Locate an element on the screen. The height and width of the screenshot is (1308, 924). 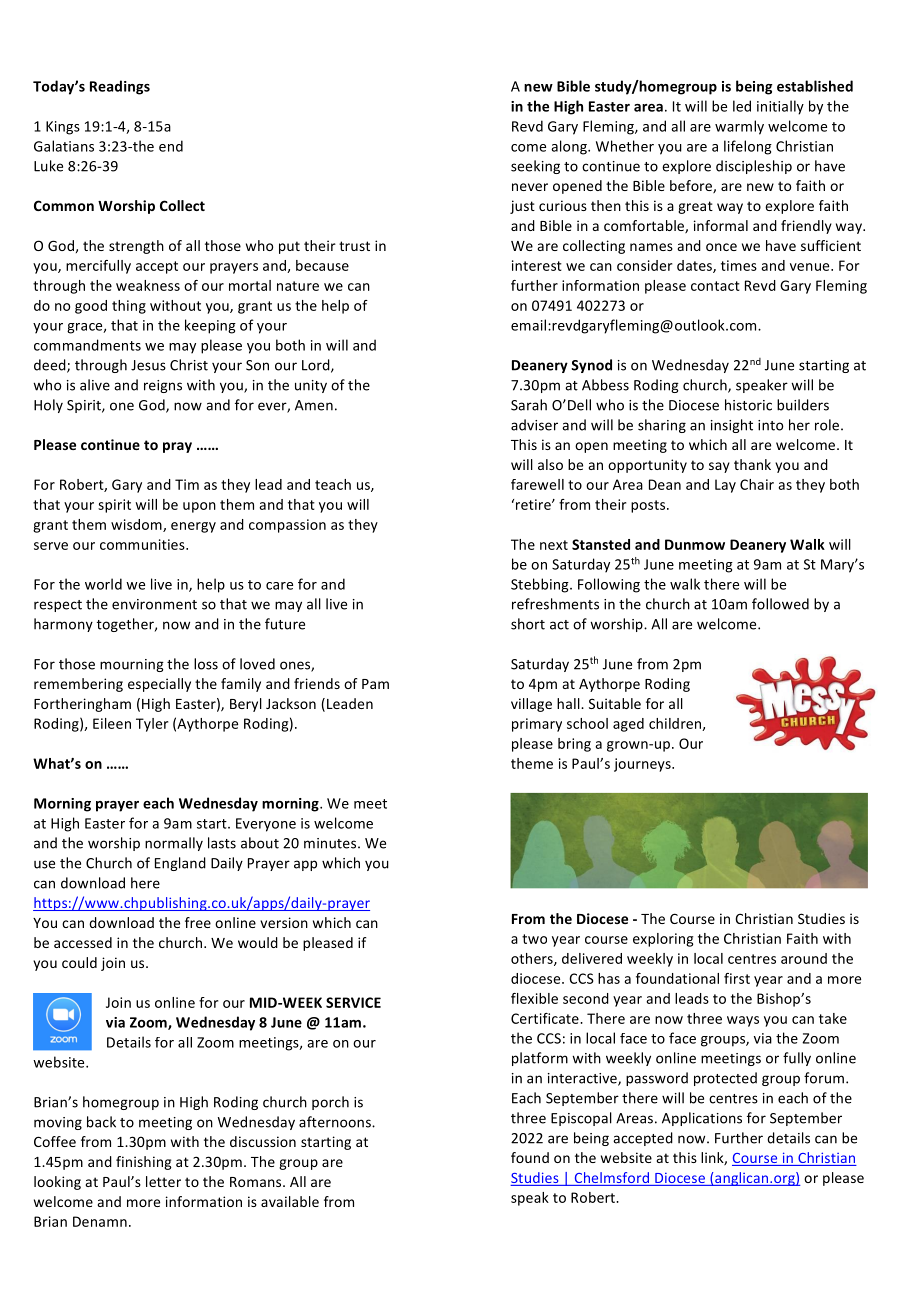
journeys is located at coordinates (643, 765).
